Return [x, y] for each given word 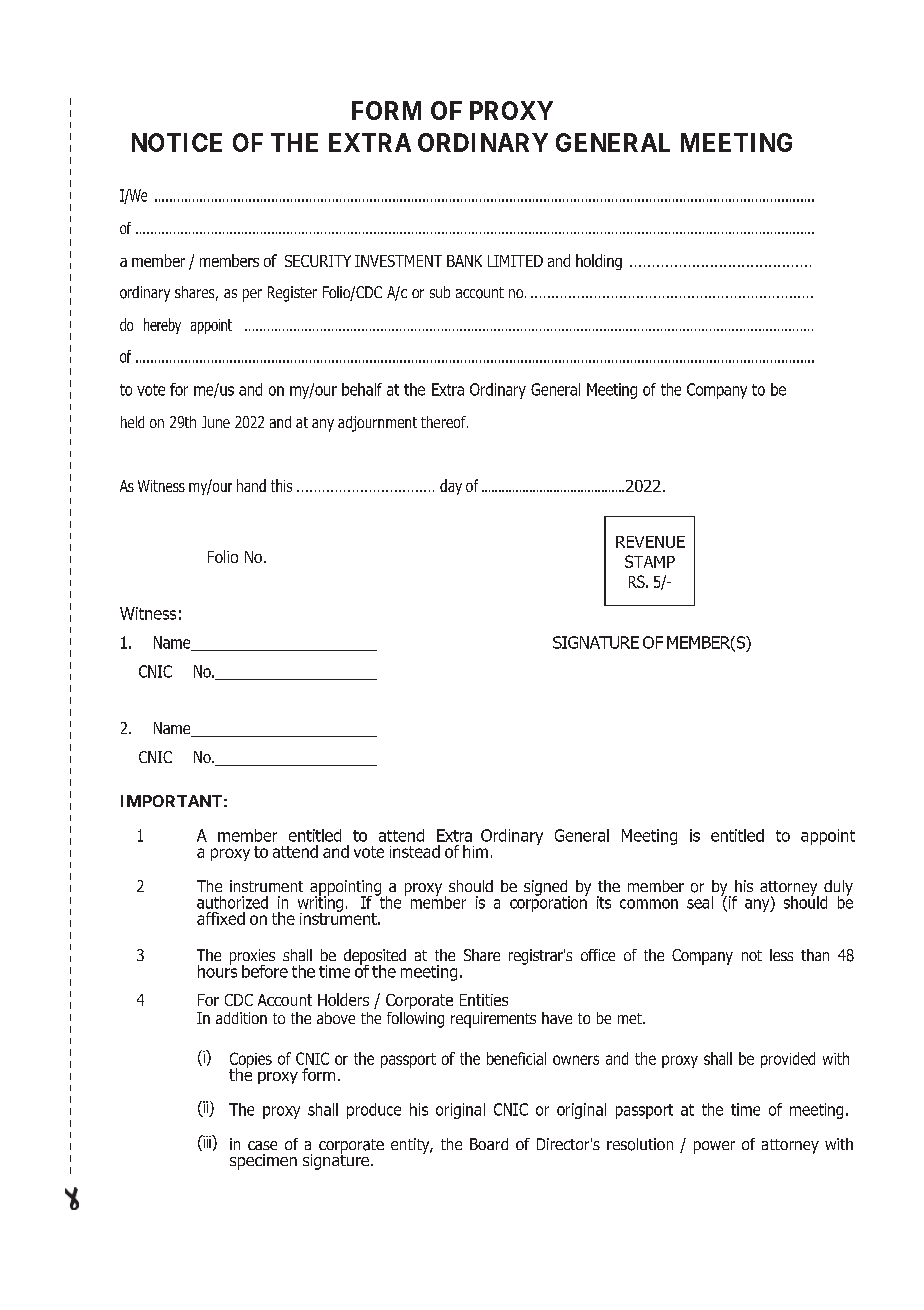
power [714, 1147]
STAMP [650, 561]
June [216, 422]
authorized [232, 902]
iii [207, 1141]
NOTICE [177, 142]
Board [489, 1144]
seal [700, 902]
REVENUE [650, 542]
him [475, 851]
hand [251, 485]
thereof [444, 422]
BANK [464, 261]
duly [838, 889]
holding [599, 262]
